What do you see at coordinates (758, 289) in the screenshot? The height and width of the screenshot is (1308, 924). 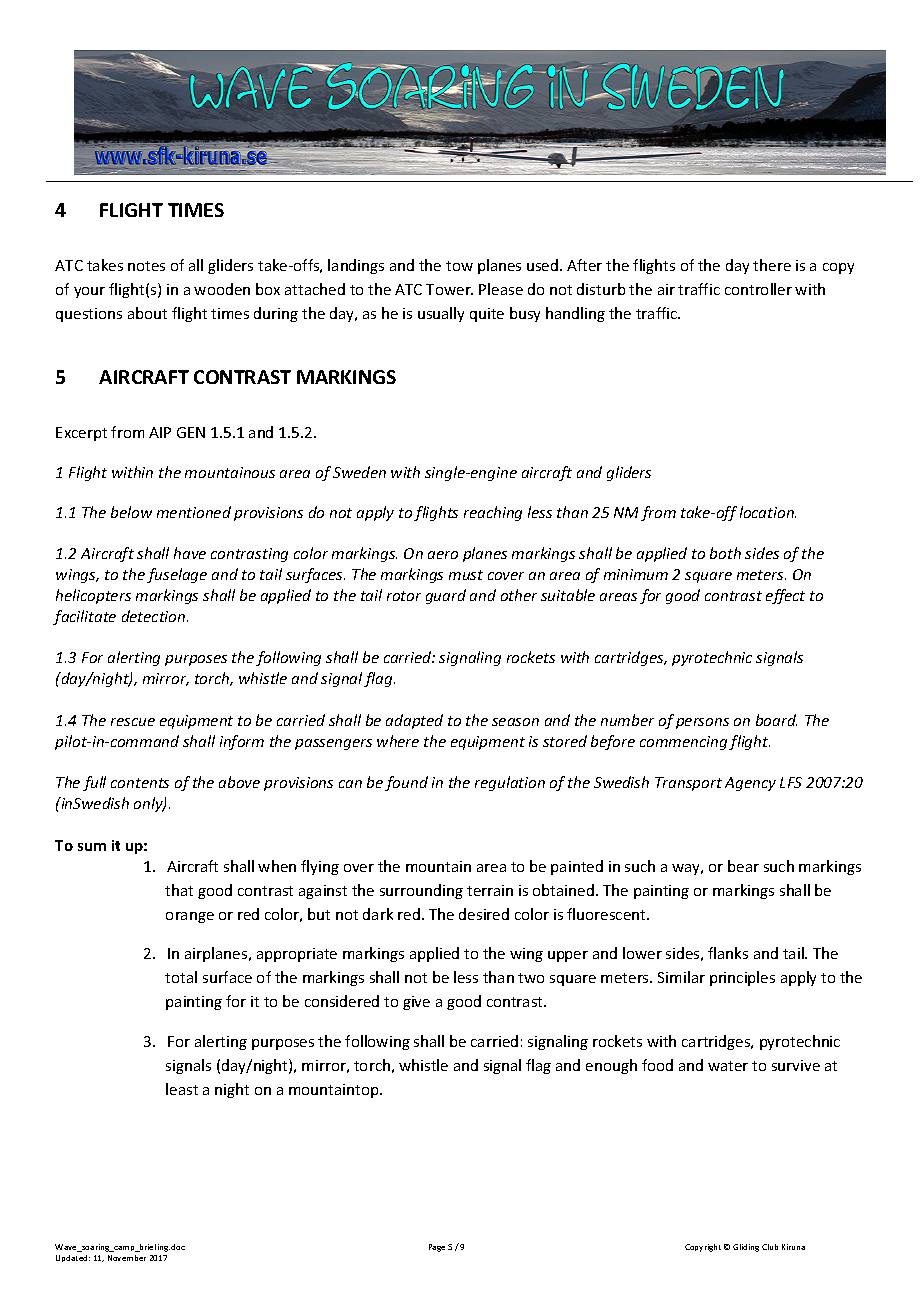 I see `controller` at bounding box center [758, 289].
